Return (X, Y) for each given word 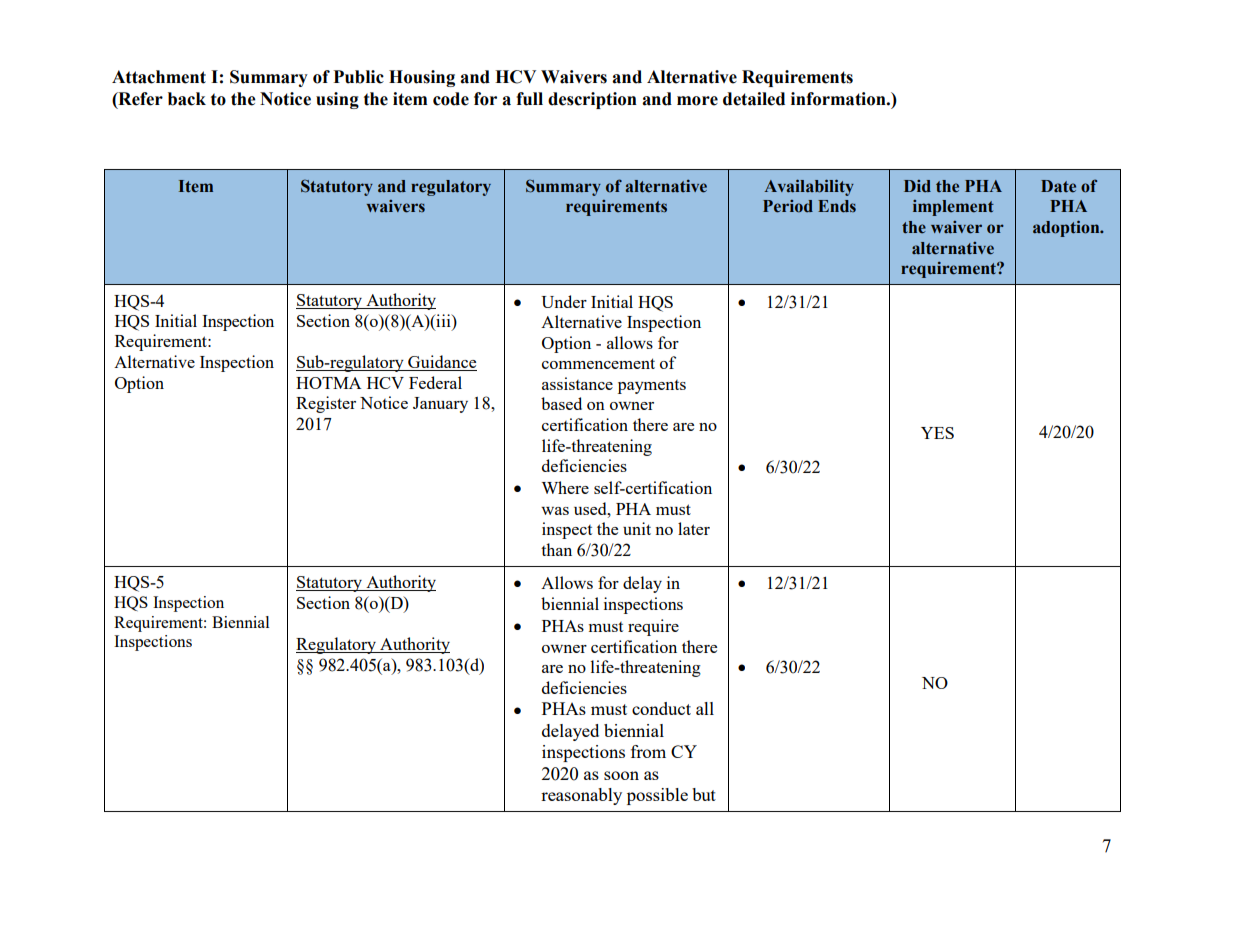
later (694, 528)
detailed (754, 99)
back (187, 99)
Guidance (441, 363)
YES (937, 433)
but (704, 794)
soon (621, 775)
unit (637, 528)
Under (564, 301)
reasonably (581, 796)
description (592, 100)
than (556, 549)
